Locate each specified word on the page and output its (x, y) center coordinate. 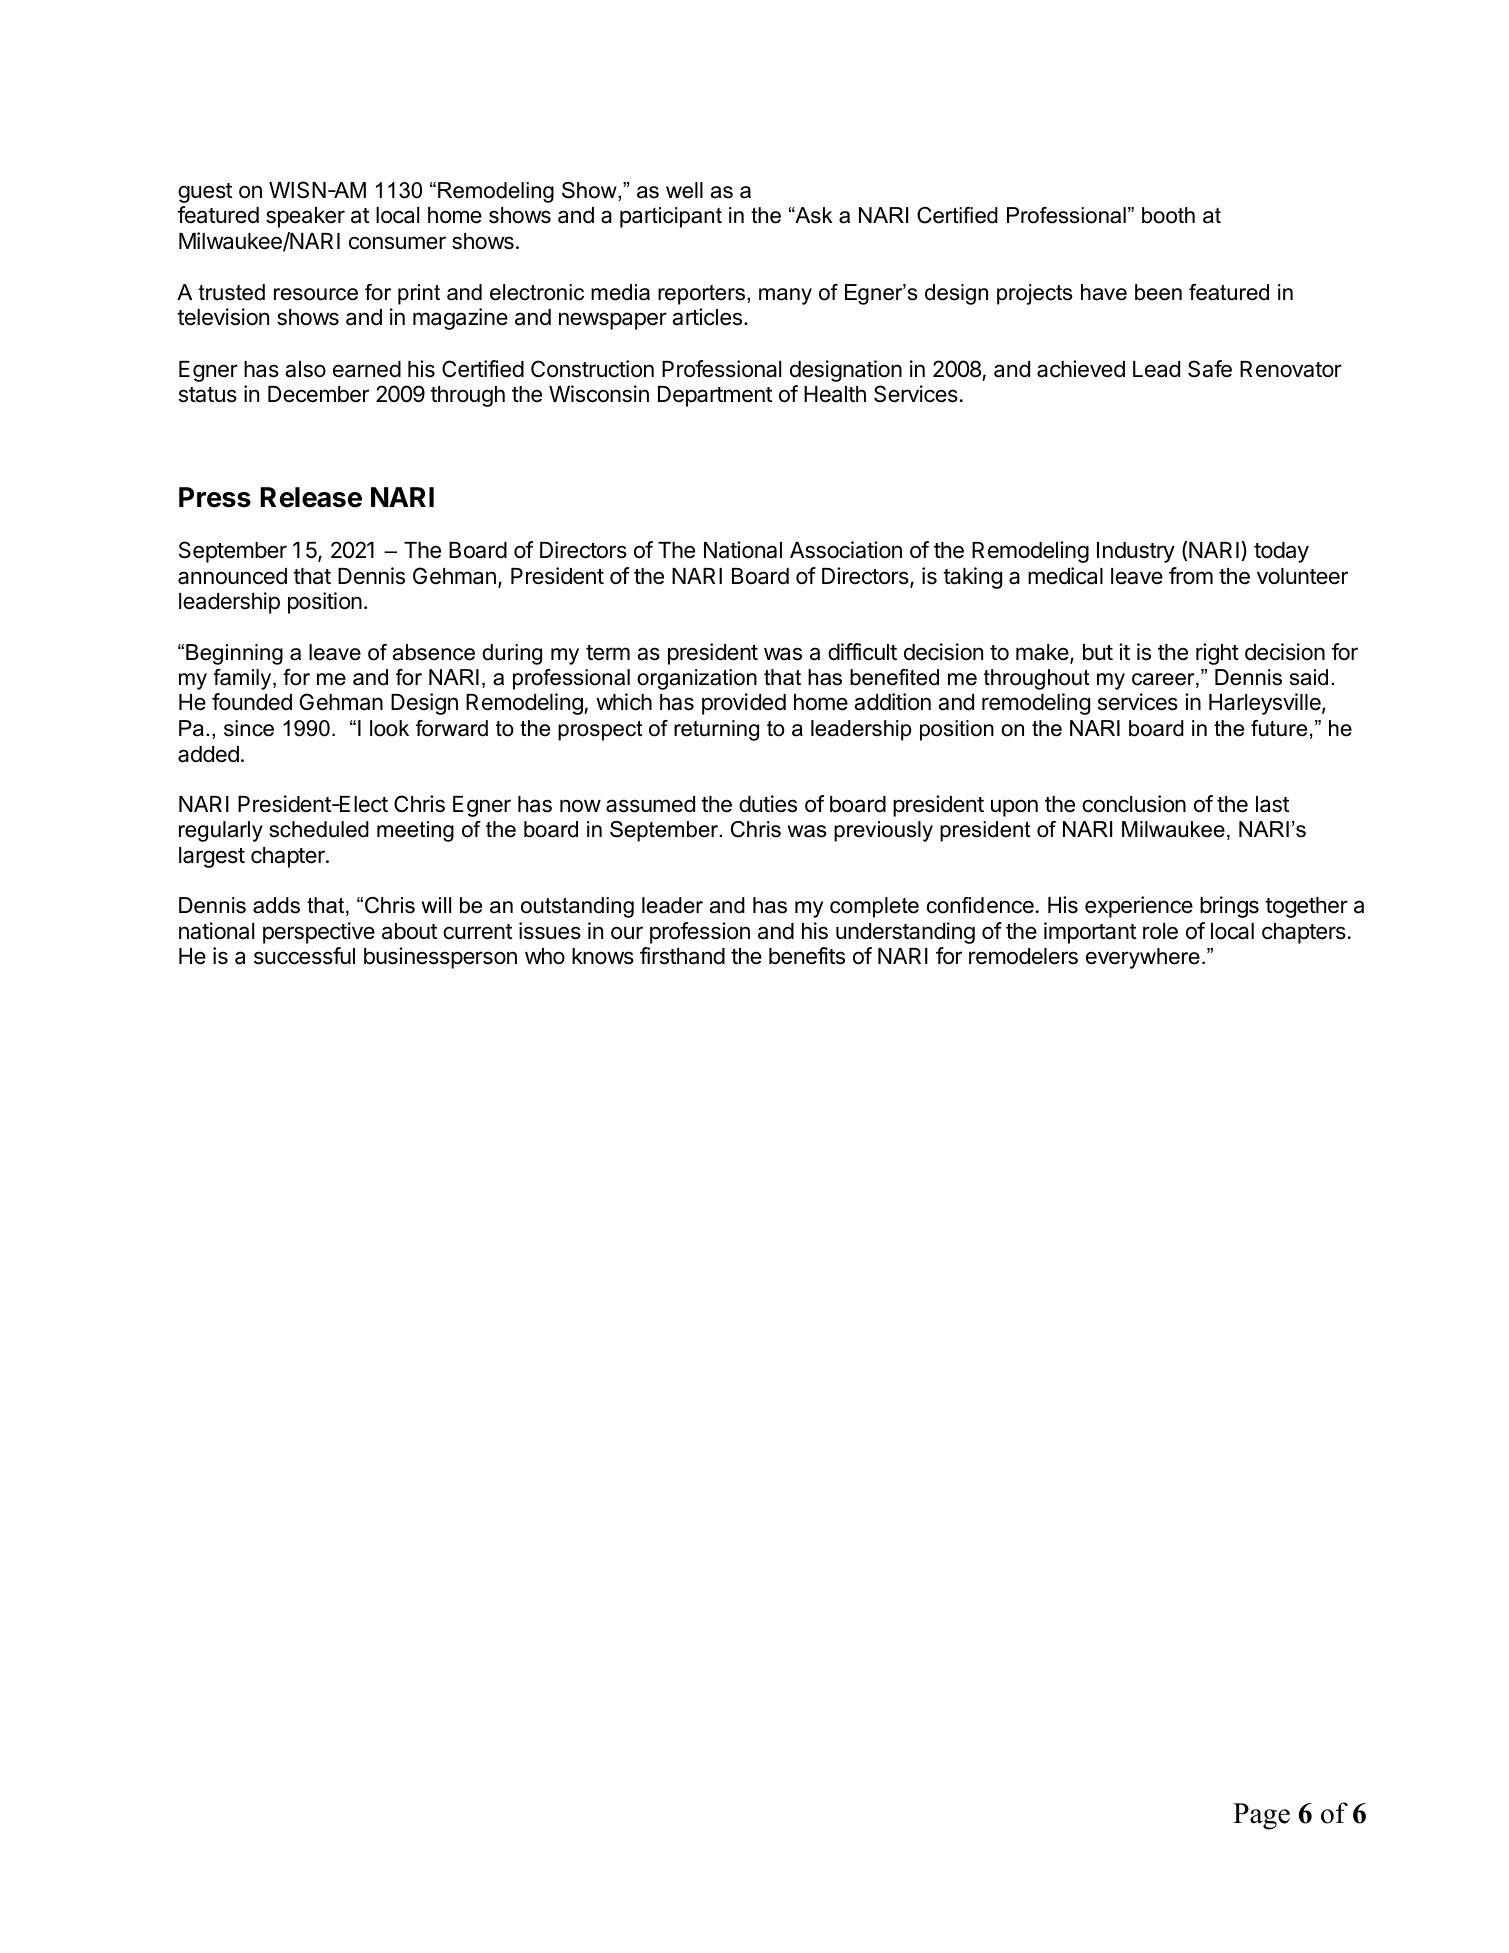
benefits (807, 956)
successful (304, 956)
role (1160, 931)
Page (1261, 1816)
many (785, 296)
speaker (305, 217)
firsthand (682, 956)
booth (1168, 215)
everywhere (1143, 958)
